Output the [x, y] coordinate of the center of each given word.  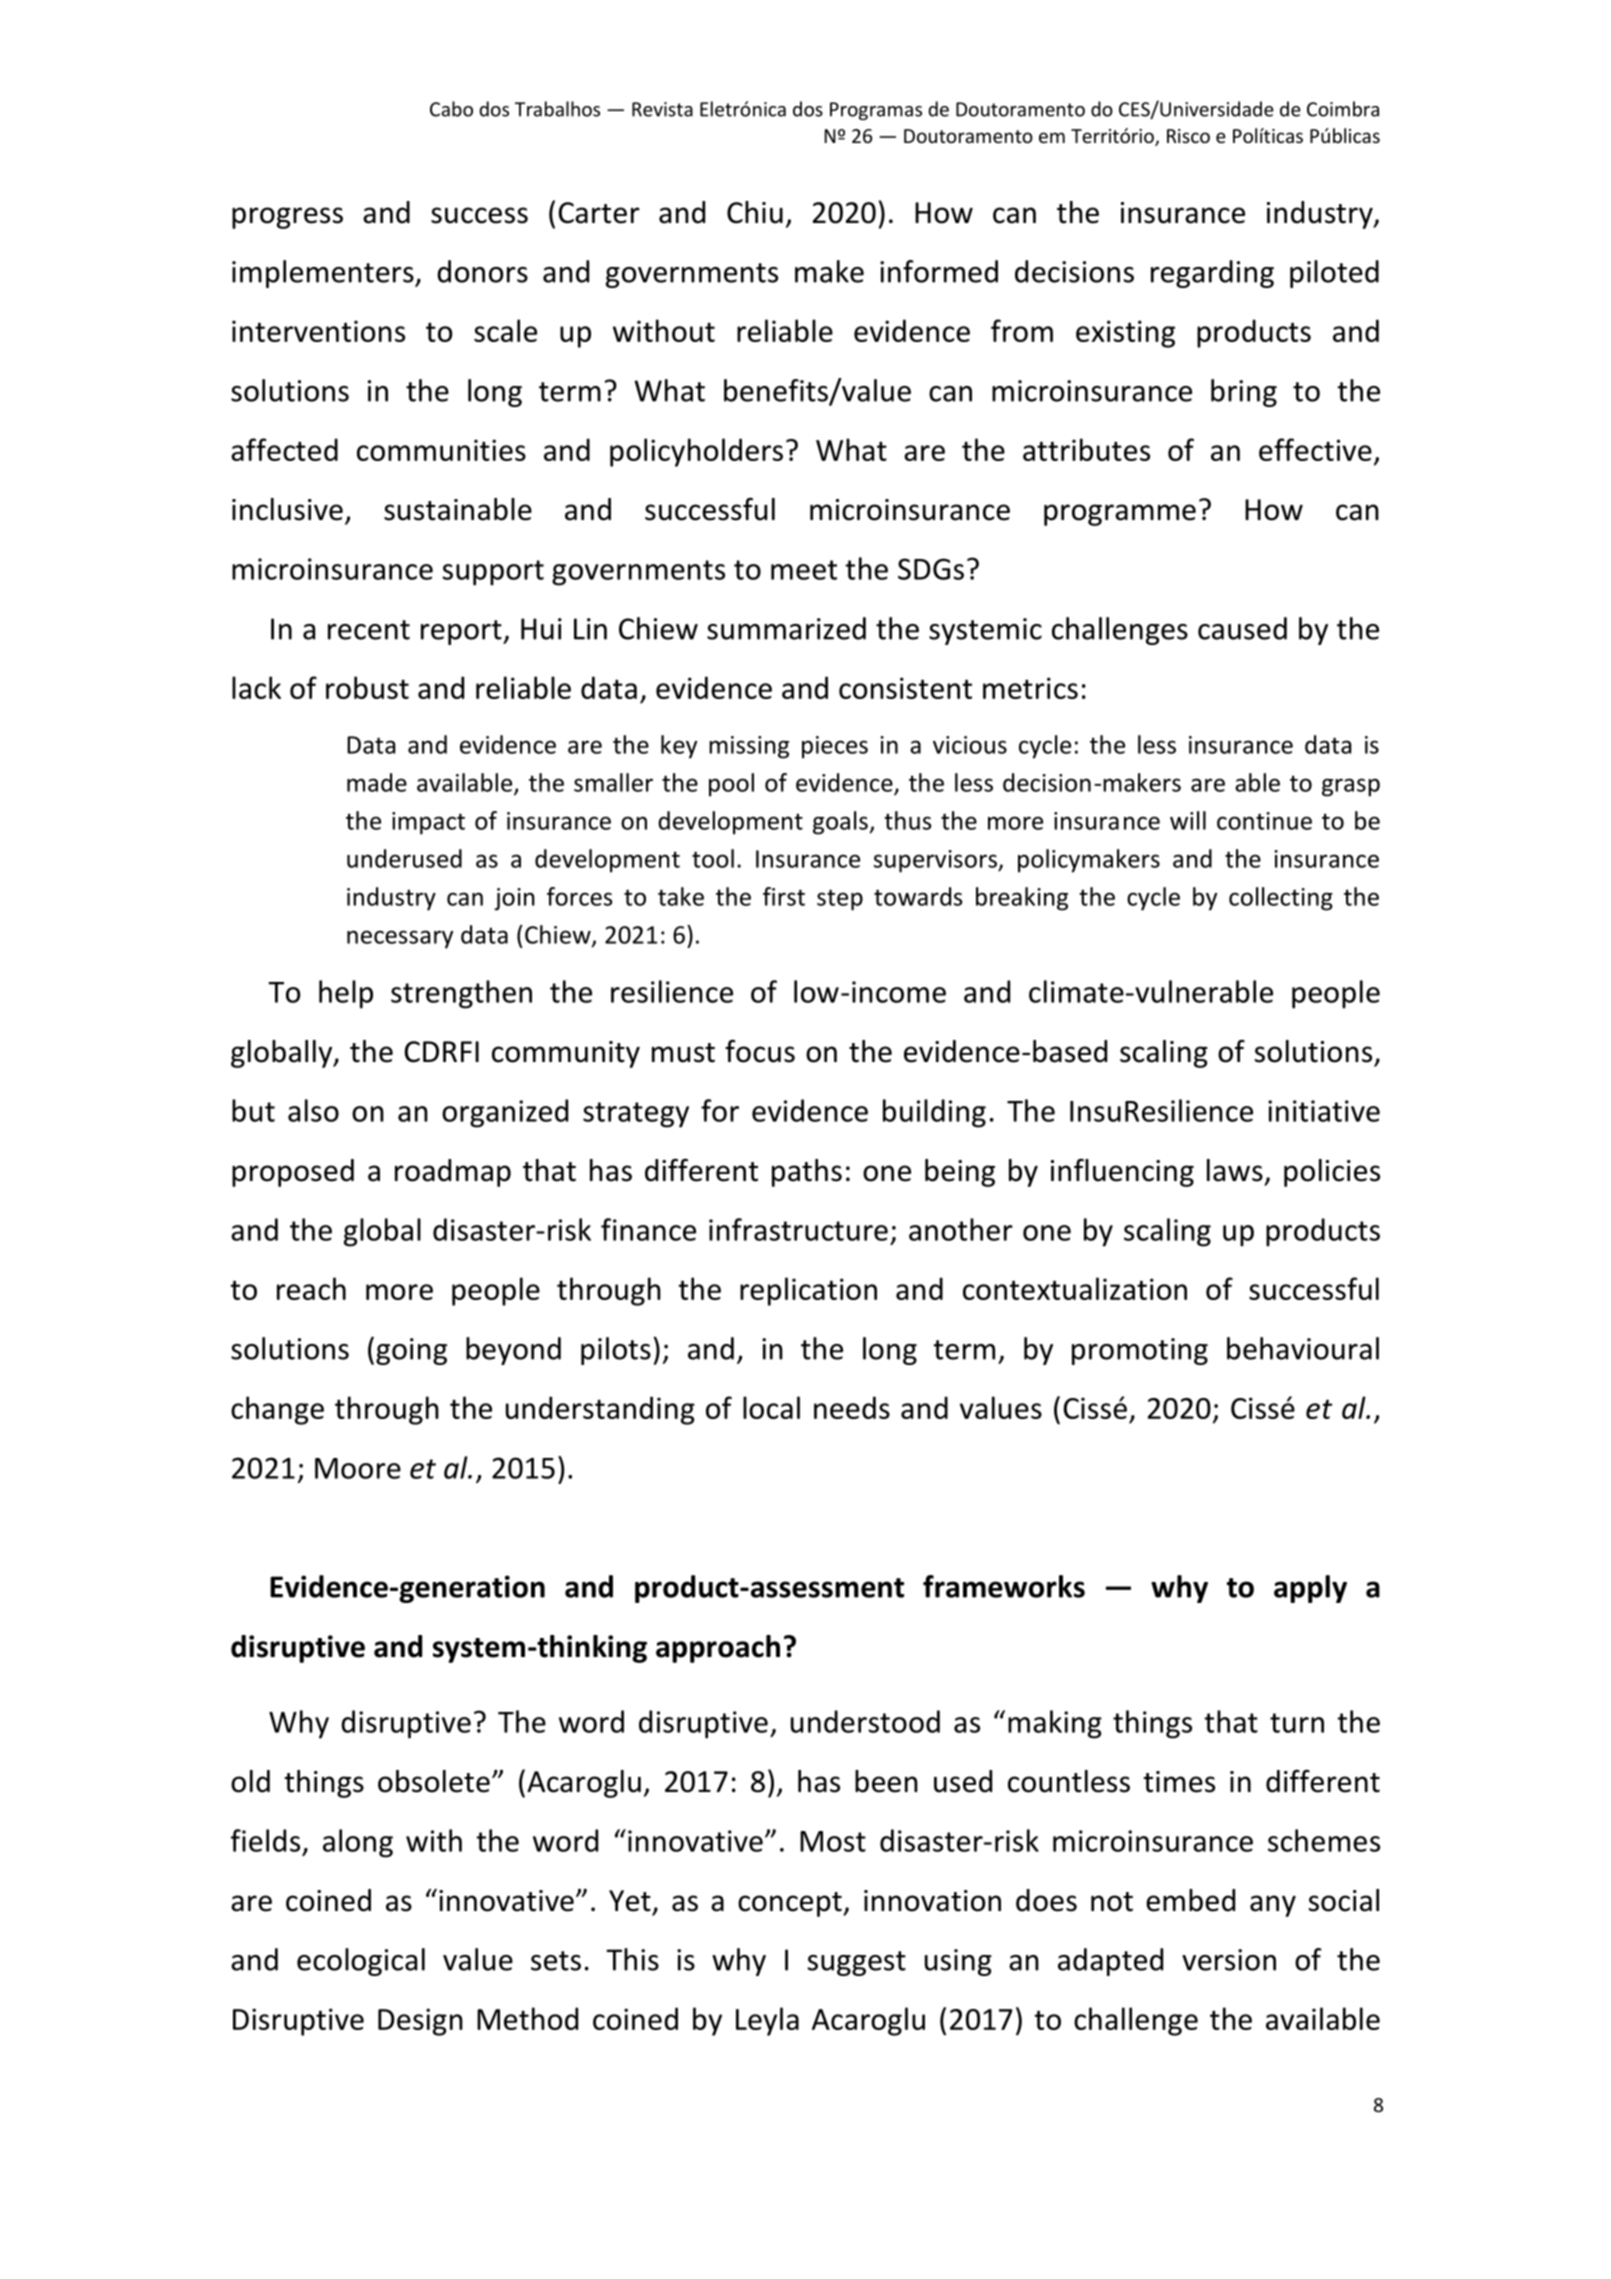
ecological [361, 1962]
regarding [1212, 274]
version [1229, 1960]
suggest [857, 1963]
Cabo [451, 109]
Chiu [755, 212]
